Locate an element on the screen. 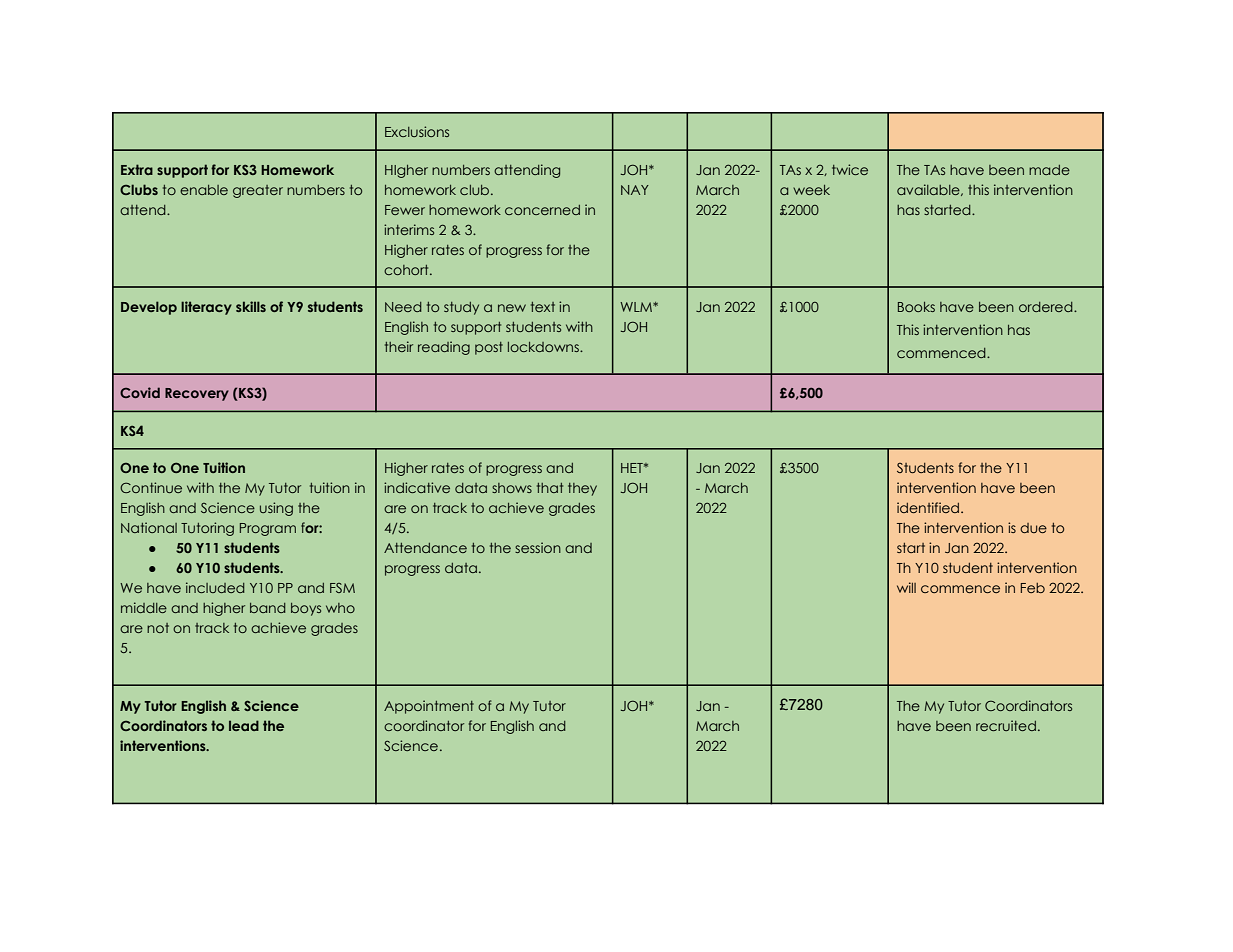 This screenshot has height=952, width=1233. lockdowns is located at coordinates (544, 347).
